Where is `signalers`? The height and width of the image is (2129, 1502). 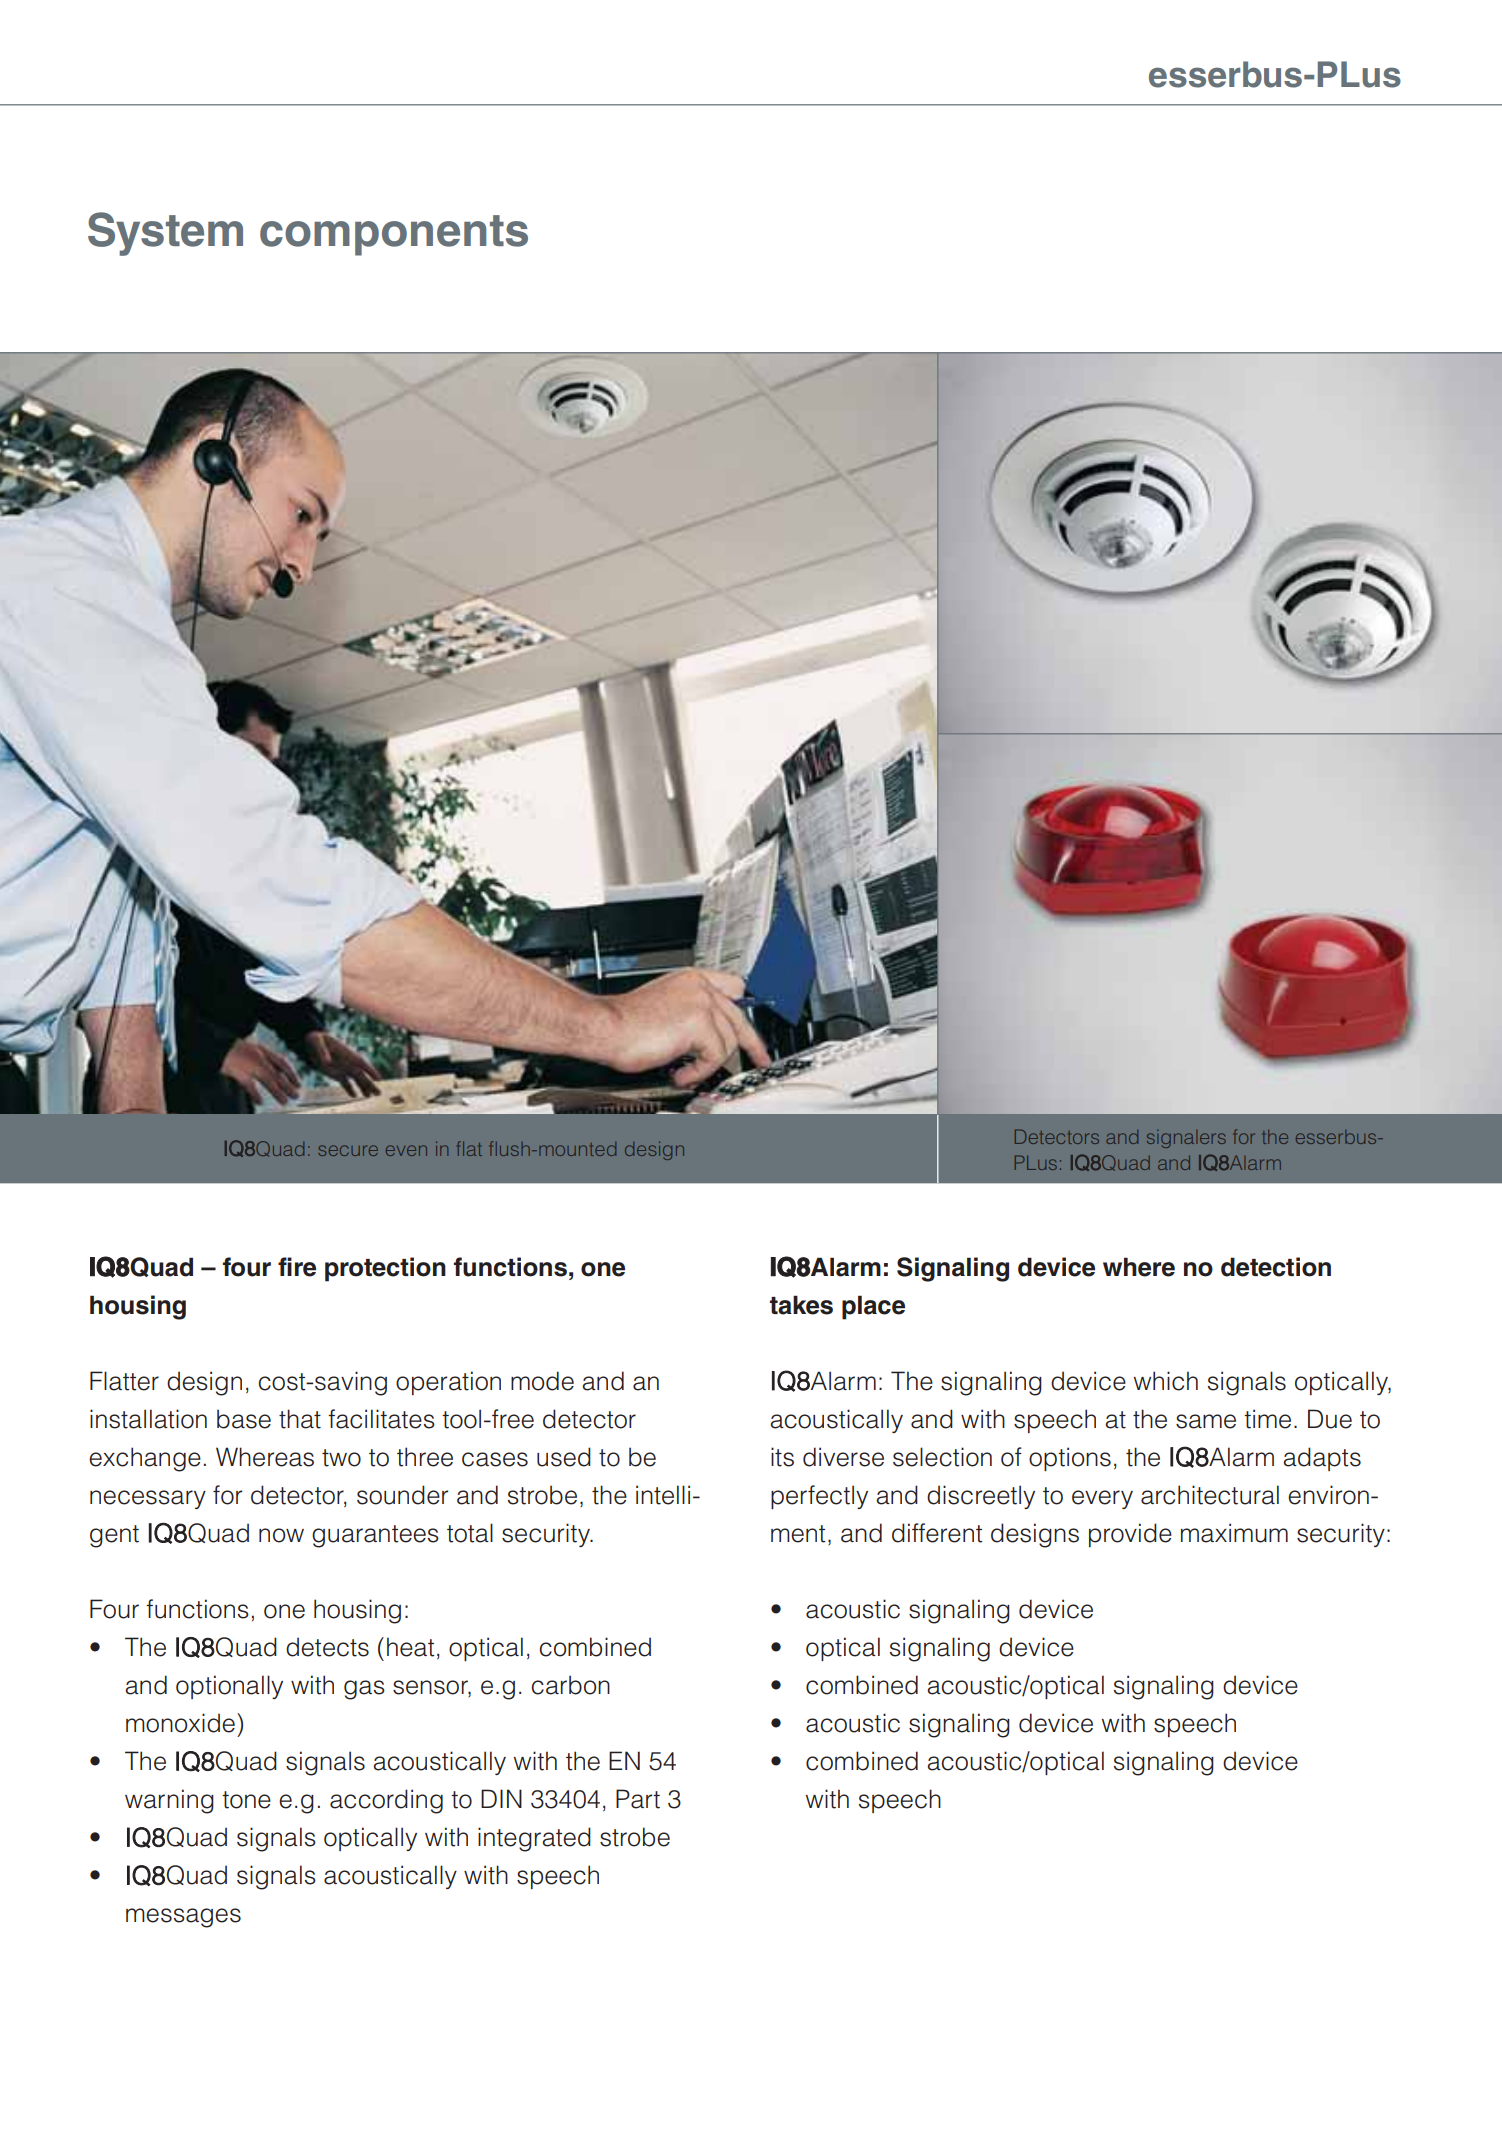
signalers is located at coordinates (1186, 1139).
